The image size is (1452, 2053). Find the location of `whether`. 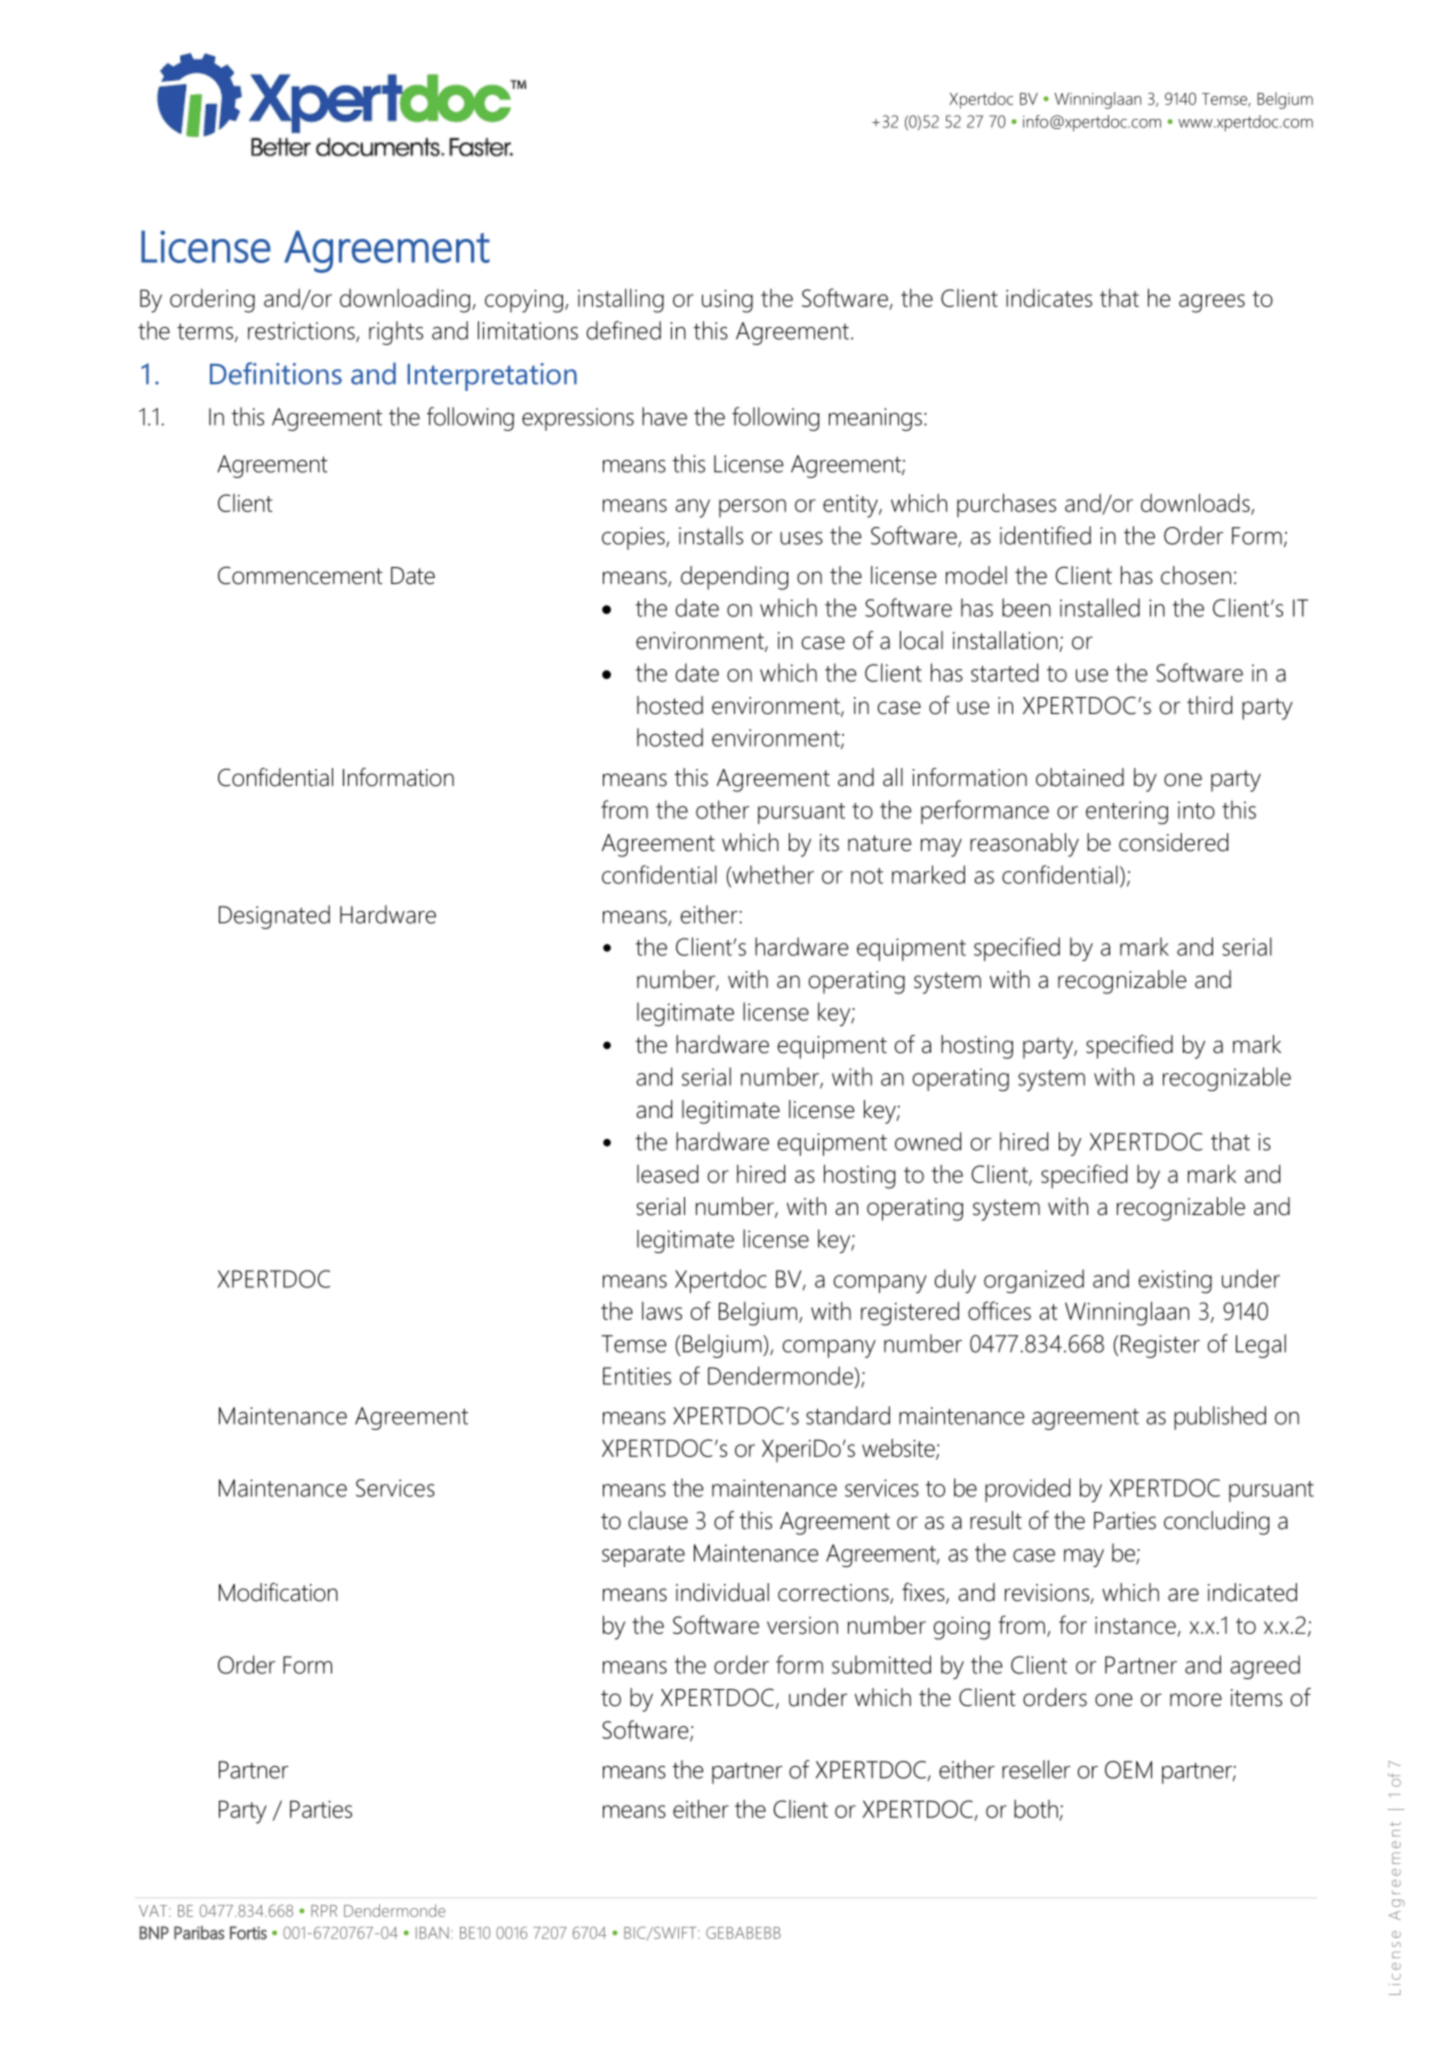

whether is located at coordinates (772, 875).
